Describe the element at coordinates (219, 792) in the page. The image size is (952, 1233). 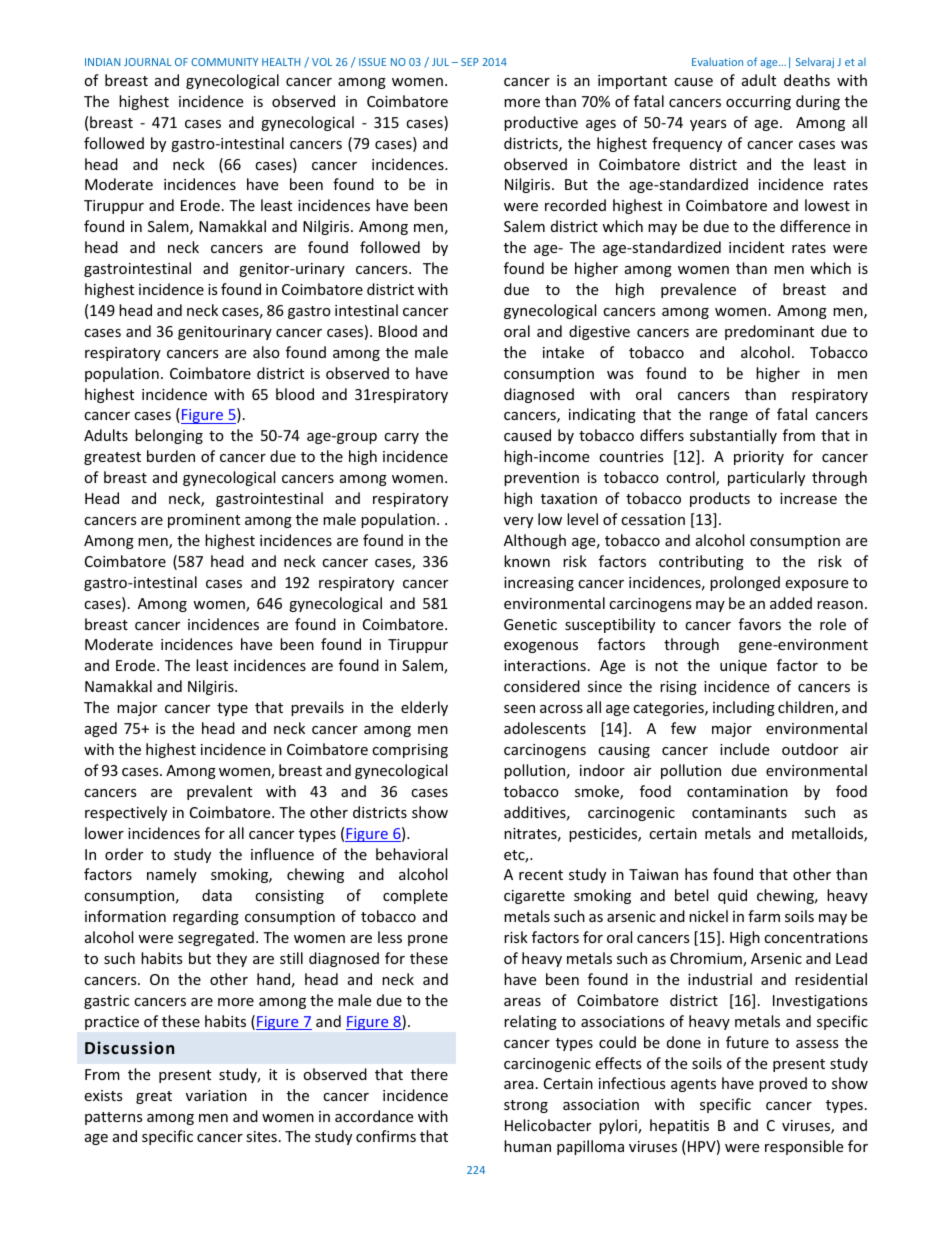
I see `prevalent` at that location.
